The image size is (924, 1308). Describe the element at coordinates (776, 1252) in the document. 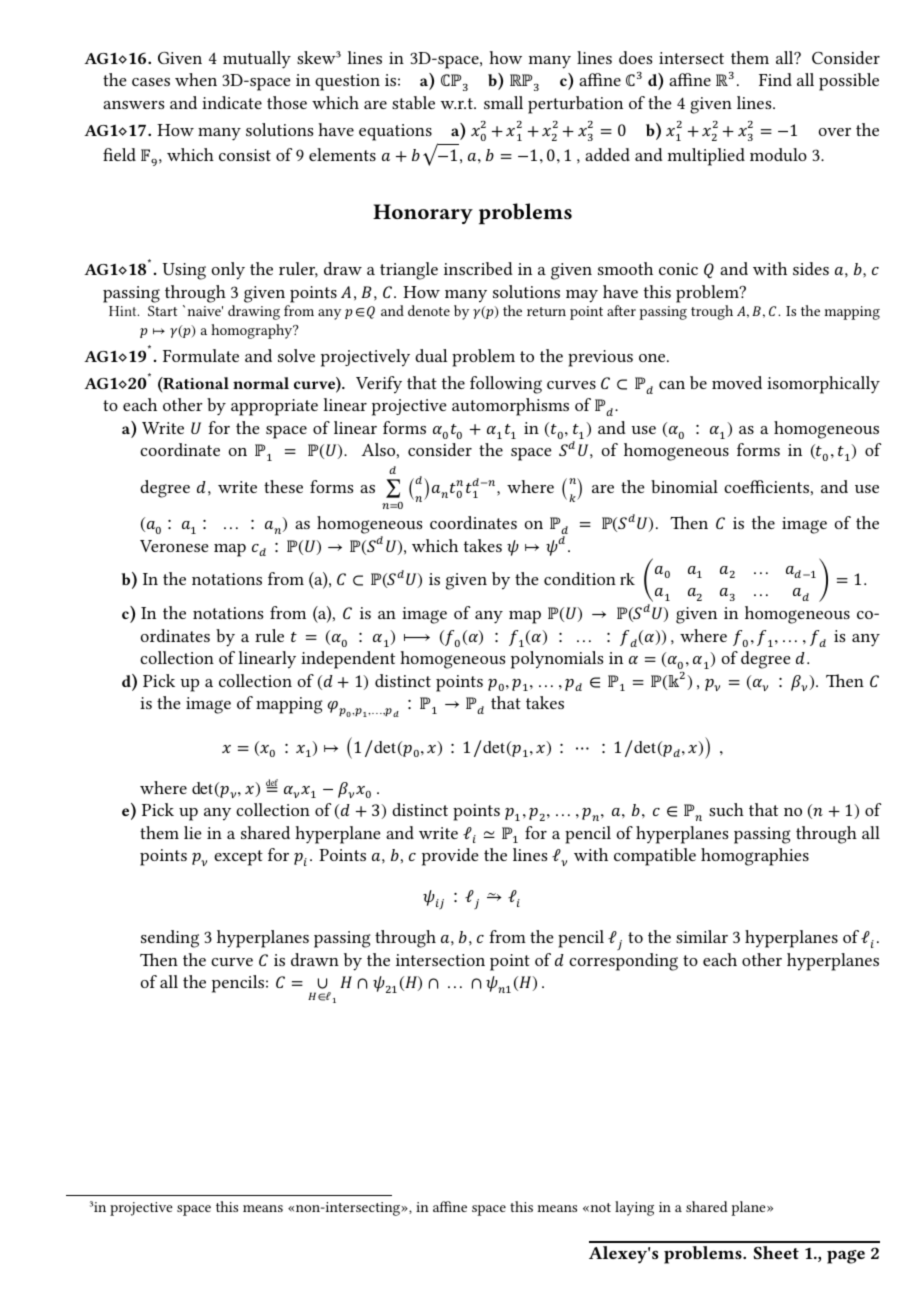

I see `Sheet` at that location.
